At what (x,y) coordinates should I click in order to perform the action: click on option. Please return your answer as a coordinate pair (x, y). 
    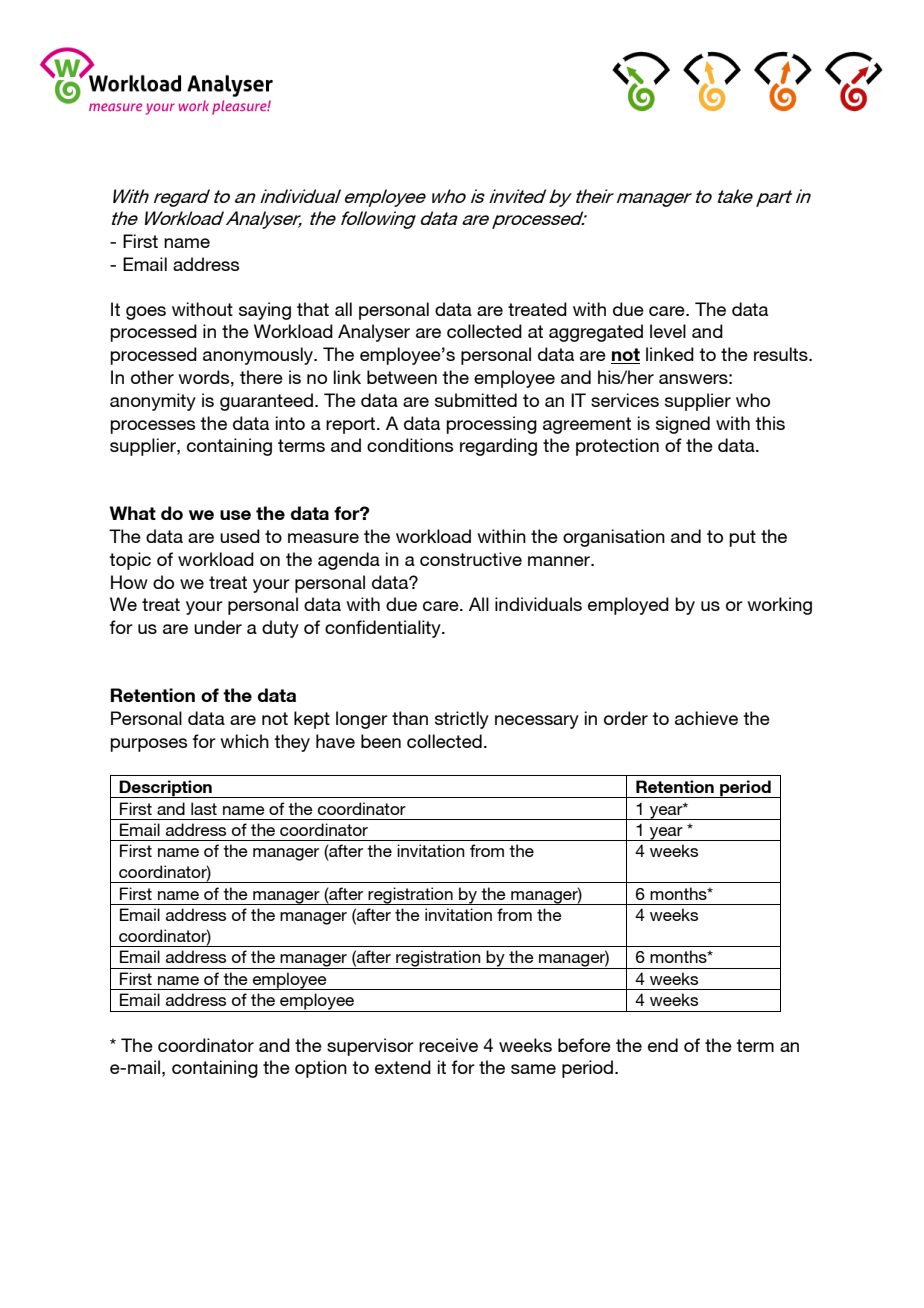
    Looking at the image, I should click on (321, 1069).
